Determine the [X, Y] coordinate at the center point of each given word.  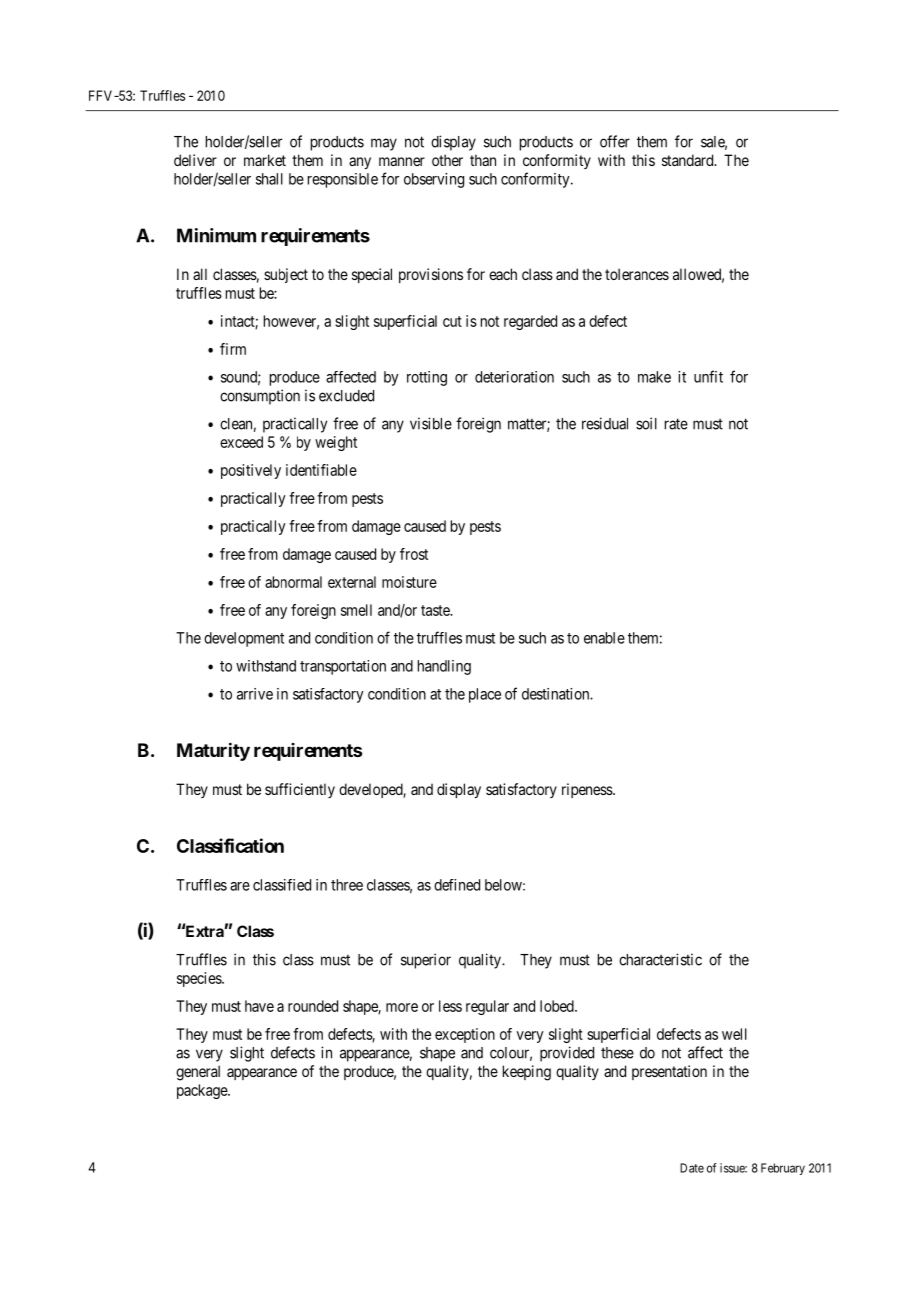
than [483, 160]
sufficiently [300, 790]
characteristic [660, 959]
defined [457, 885]
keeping [527, 1073]
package [203, 1091]
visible [431, 423]
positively [251, 471]
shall [269, 179]
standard [689, 160]
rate [676, 424]
